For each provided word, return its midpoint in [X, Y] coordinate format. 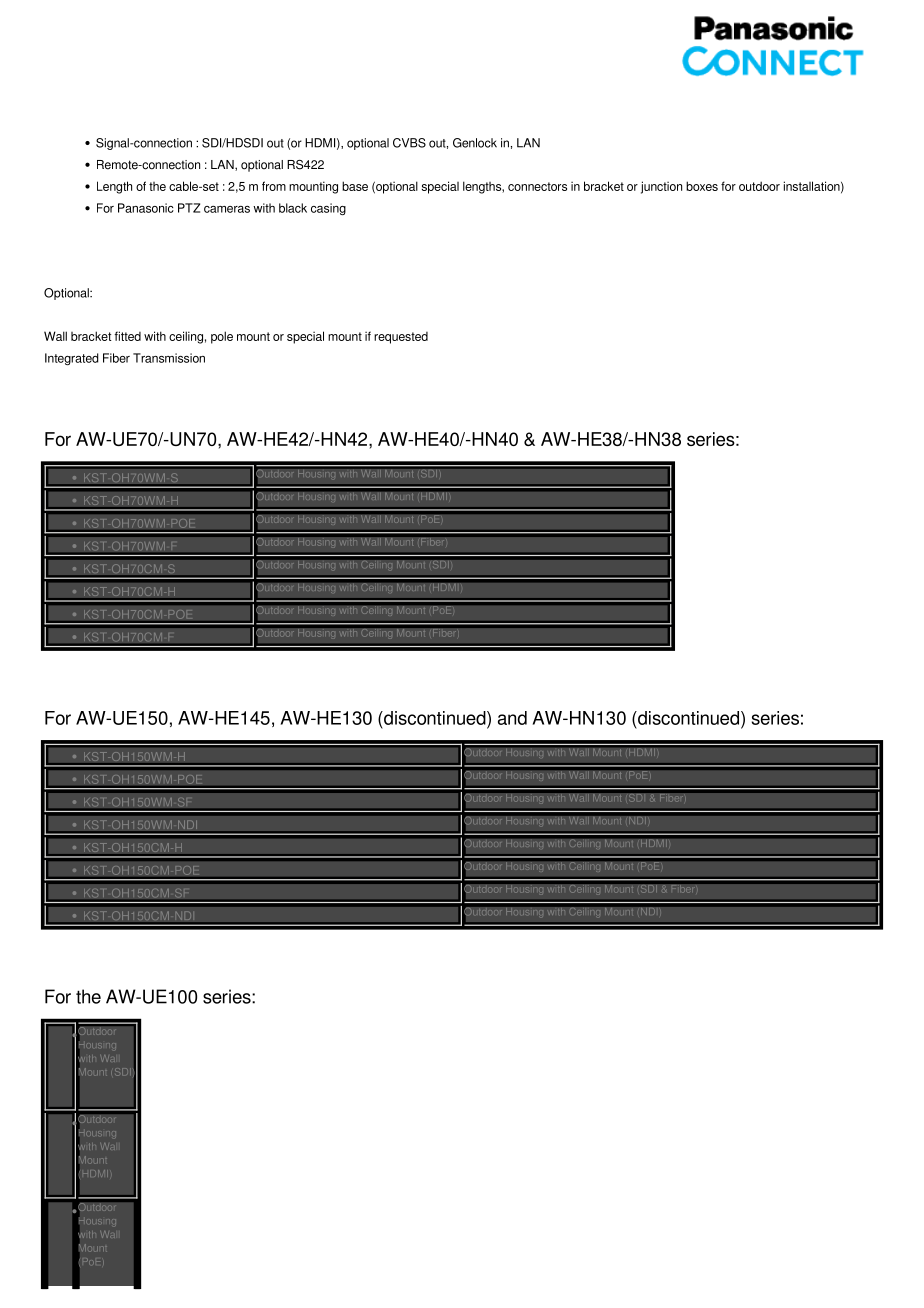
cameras [227, 209]
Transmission [169, 358]
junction [661, 187]
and [512, 718]
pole [222, 337]
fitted [127, 336]
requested [401, 338]
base [355, 186]
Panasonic [146, 208]
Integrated [72, 359]
